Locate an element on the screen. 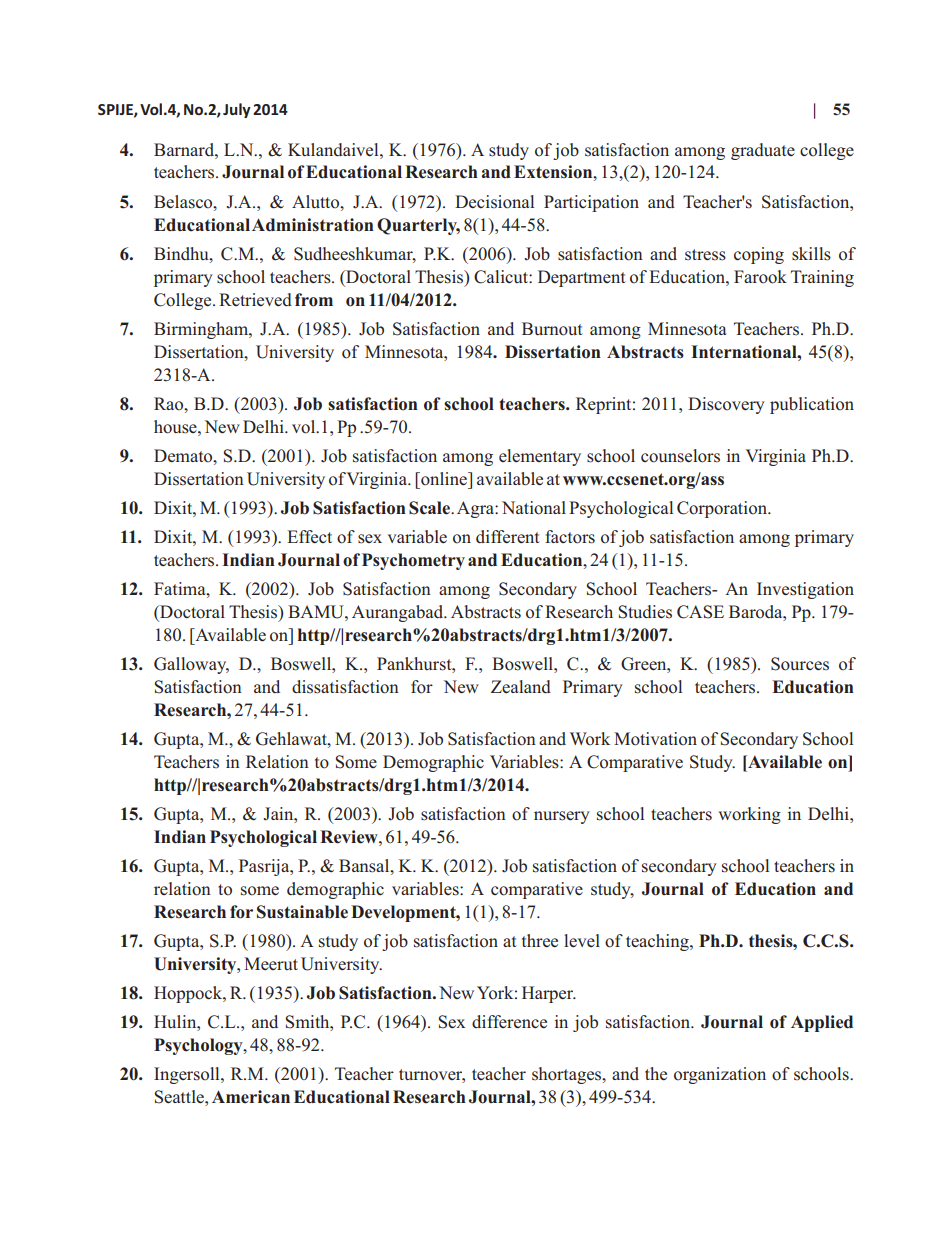 This screenshot has height=1233, width=952. difference is located at coordinates (509, 1022).
